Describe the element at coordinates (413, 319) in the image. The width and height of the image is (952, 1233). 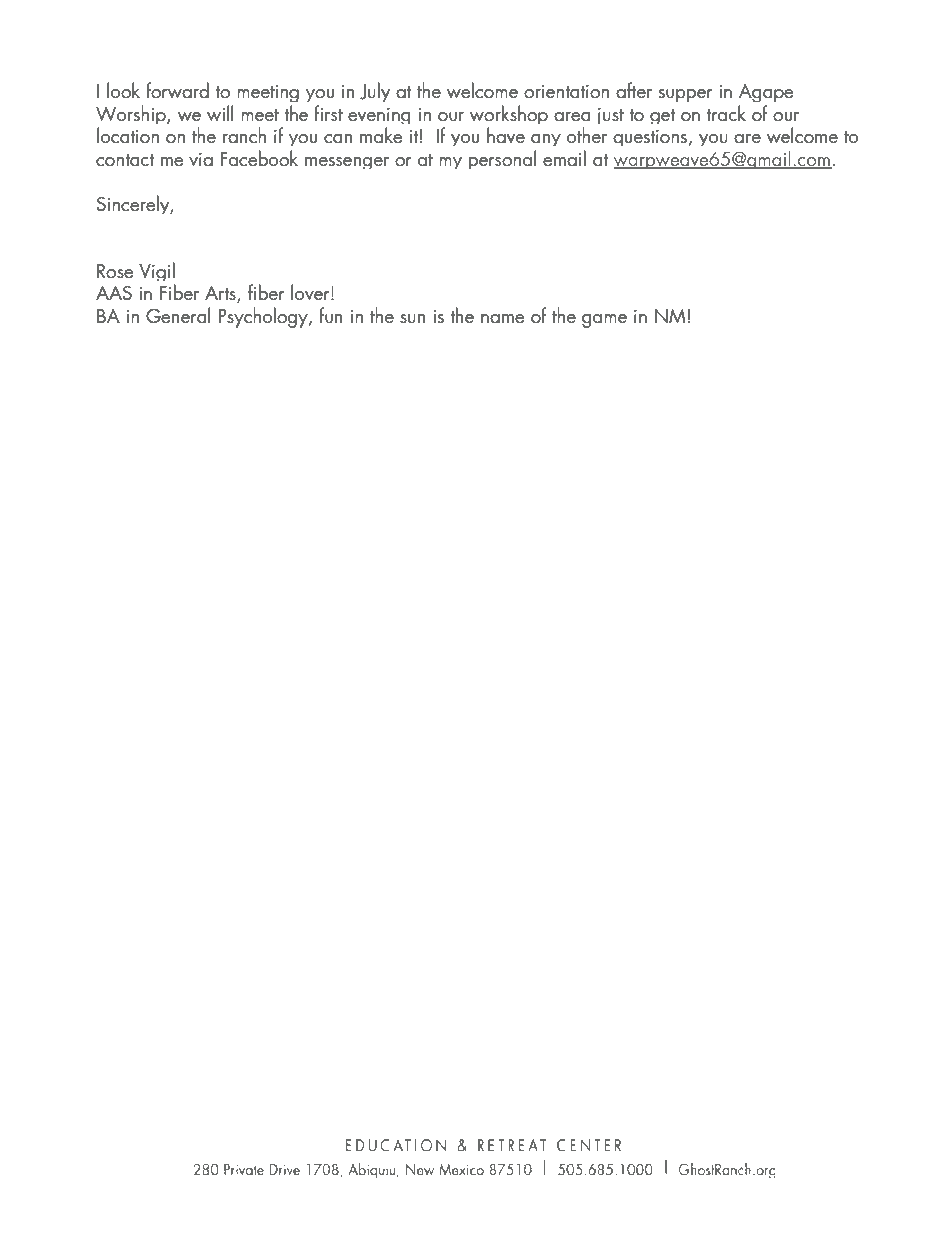
I see `sun` at that location.
